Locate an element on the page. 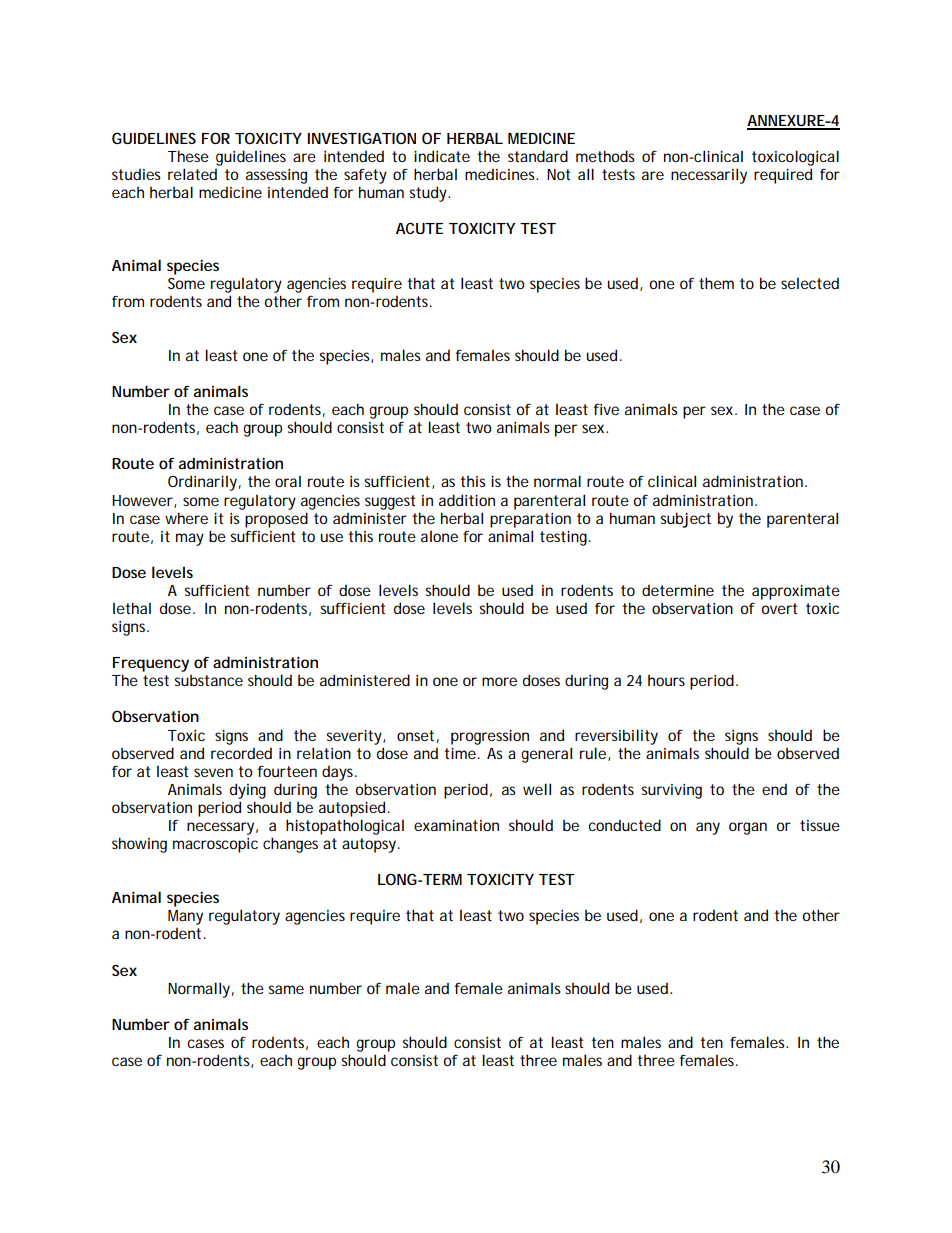  alone is located at coordinates (439, 536).
